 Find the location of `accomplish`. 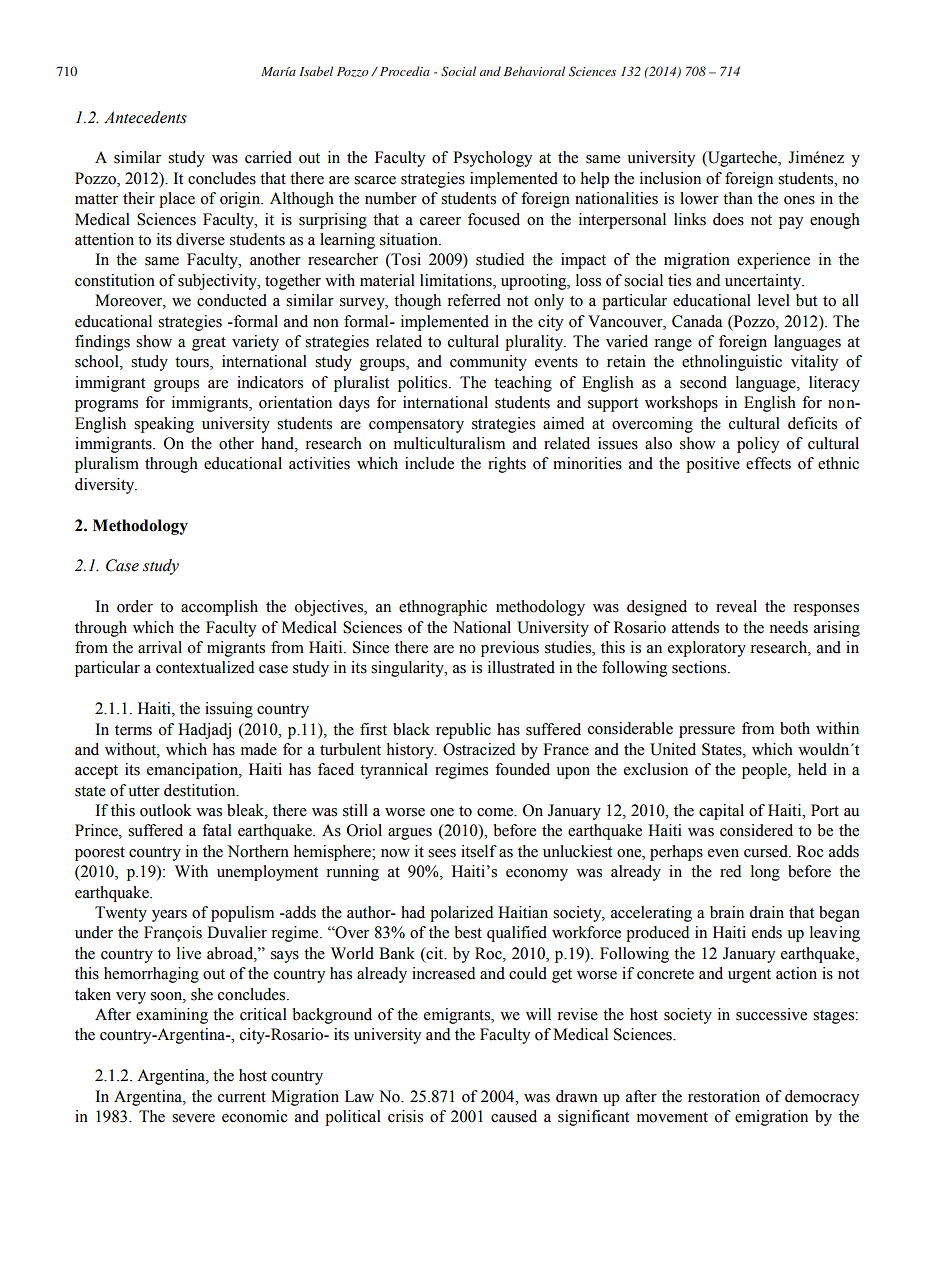

accomplish is located at coordinates (219, 608).
